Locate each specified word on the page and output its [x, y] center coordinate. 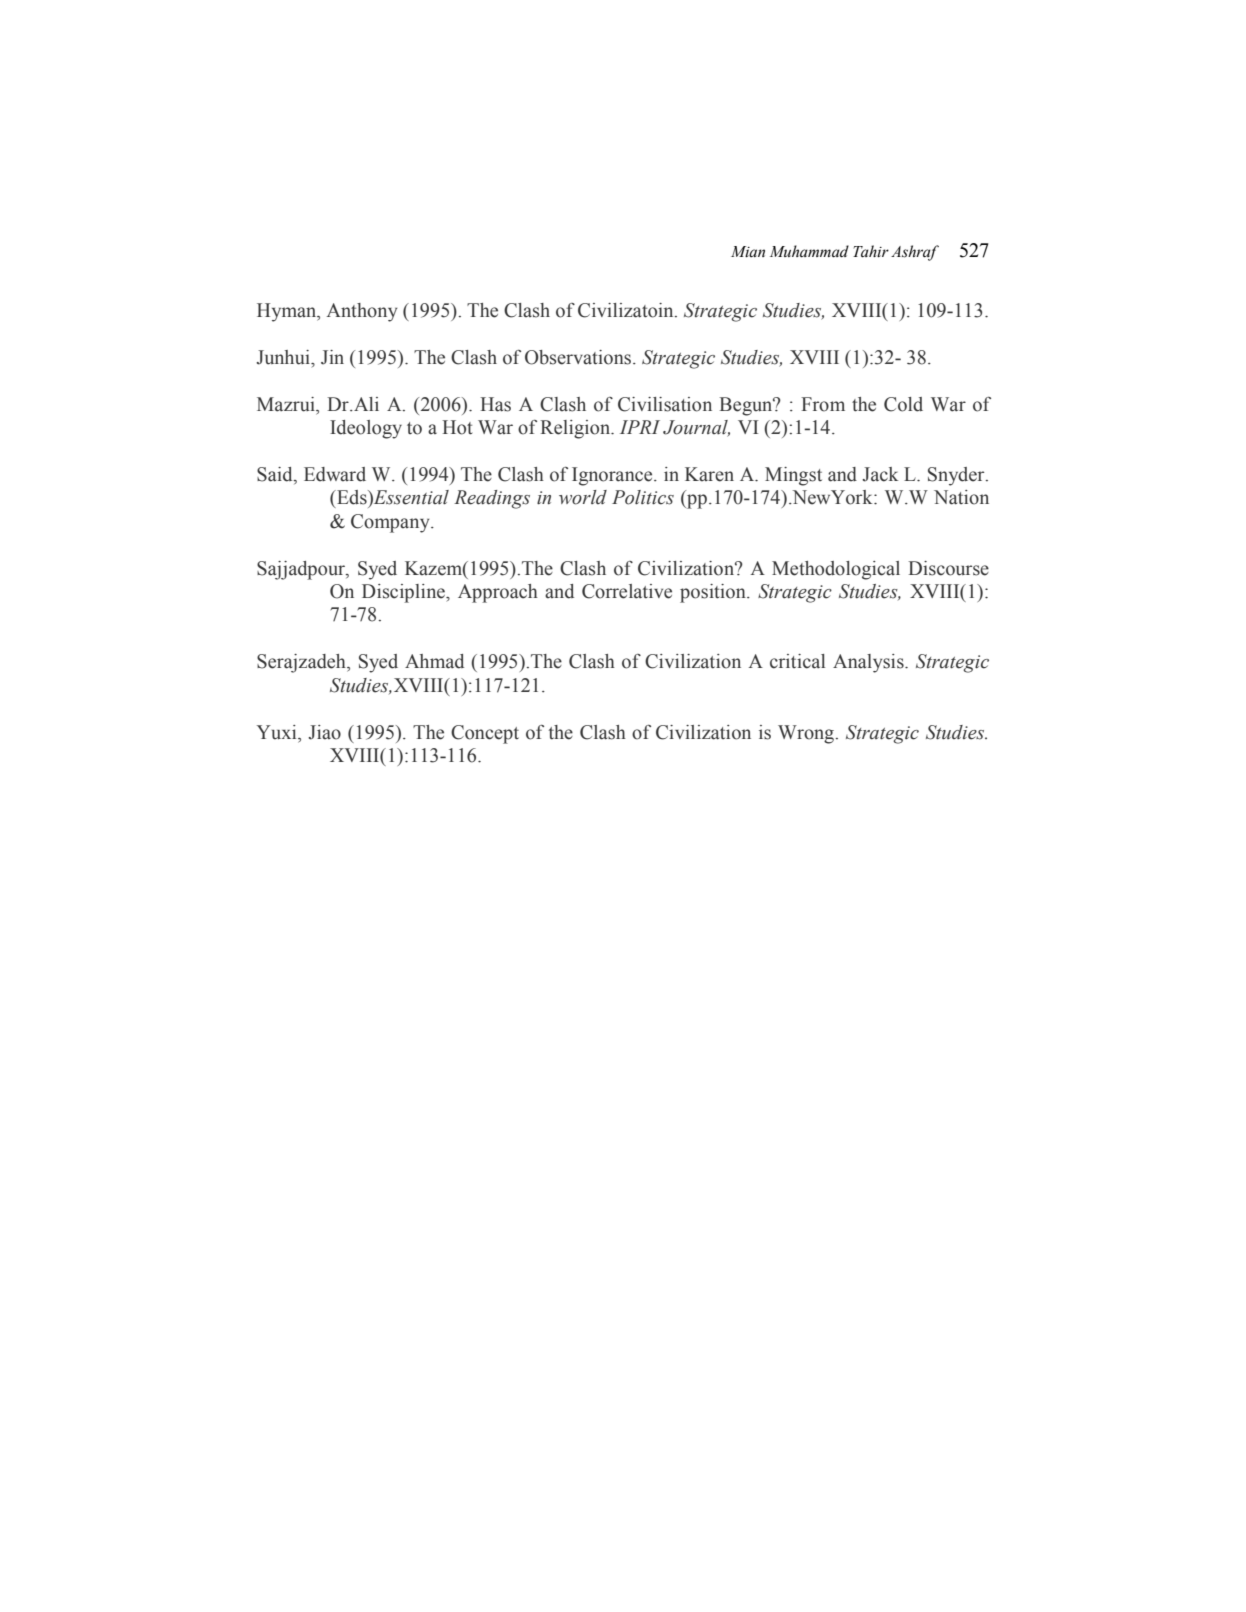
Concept [485, 734]
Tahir [871, 251]
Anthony [362, 312]
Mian [748, 251]
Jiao [324, 732]
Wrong [807, 734]
